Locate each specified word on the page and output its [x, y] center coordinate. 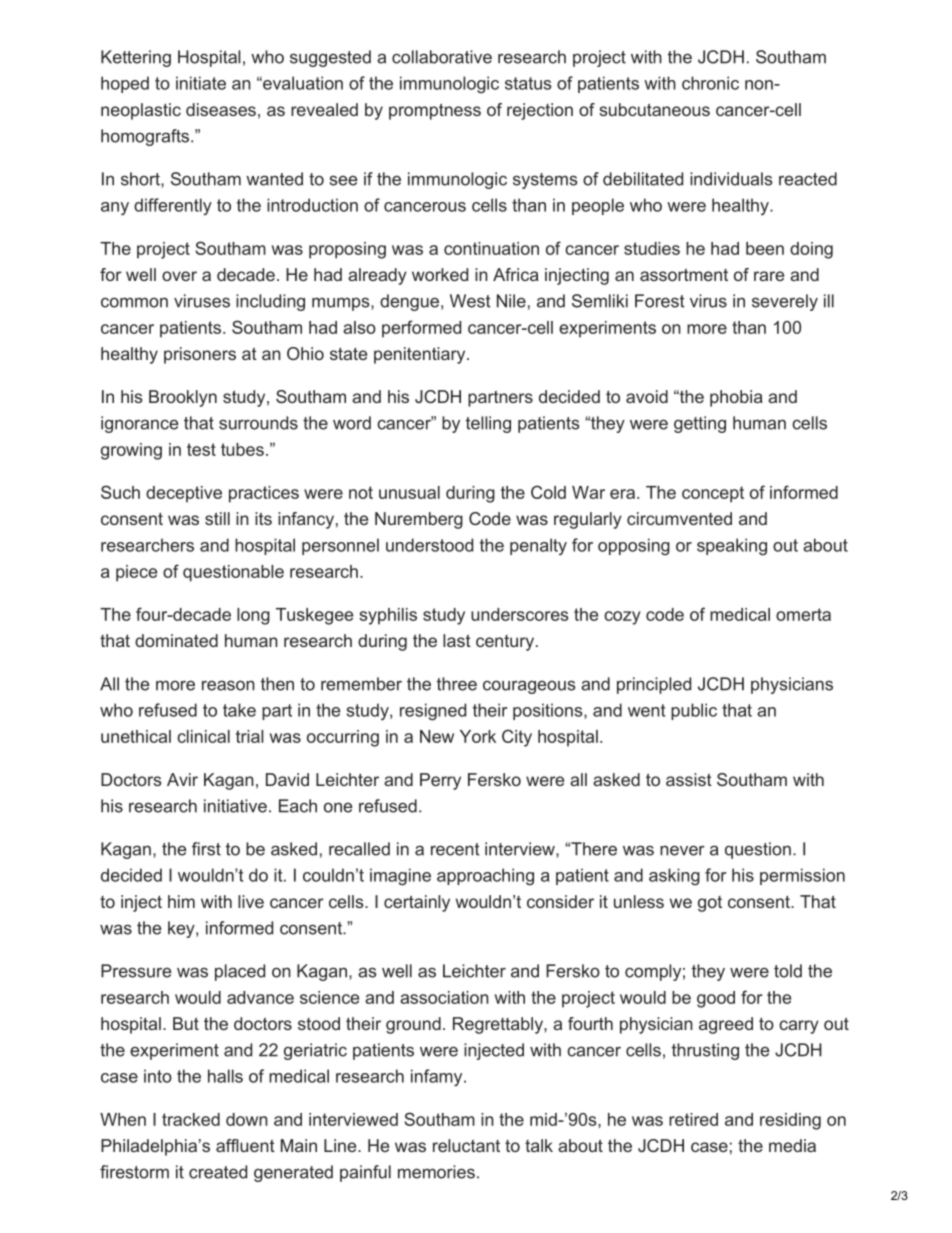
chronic [710, 83]
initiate [201, 83]
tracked [191, 1119]
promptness [435, 111]
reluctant [466, 1145]
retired [693, 1119]
